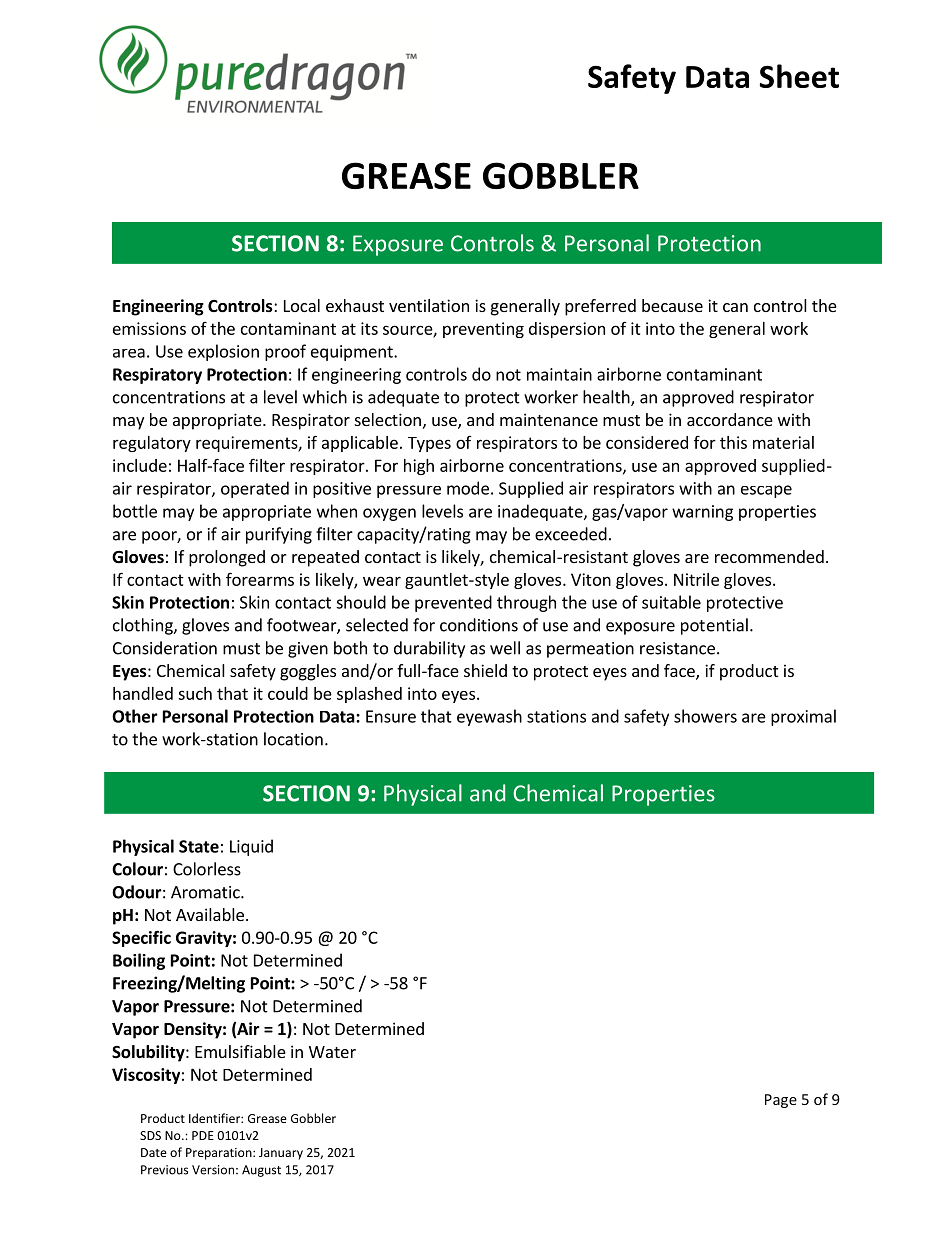  What do you see at coordinates (733, 442) in the image?
I see `this` at bounding box center [733, 442].
